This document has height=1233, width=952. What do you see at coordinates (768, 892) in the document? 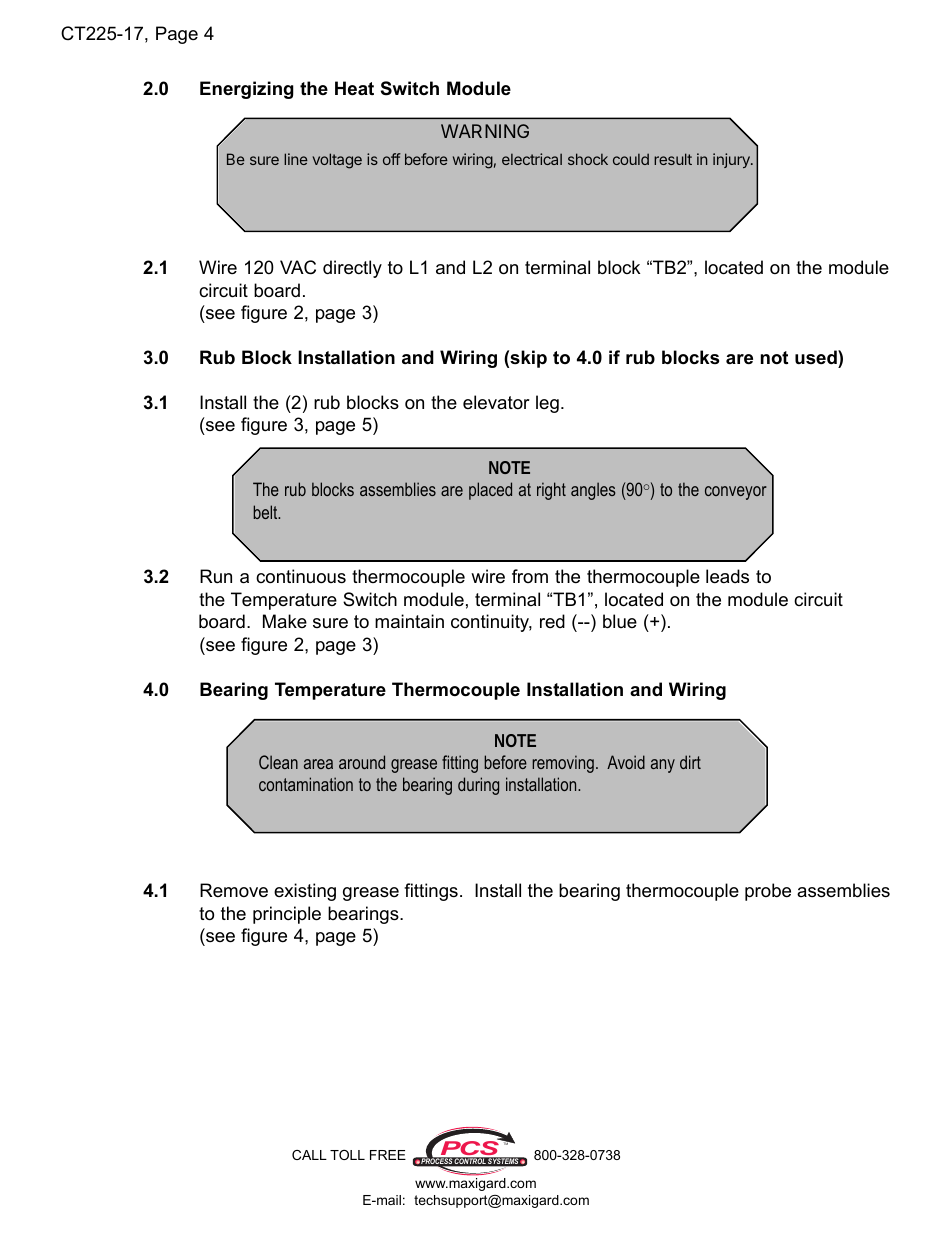
I see `probe` at bounding box center [768, 892].
